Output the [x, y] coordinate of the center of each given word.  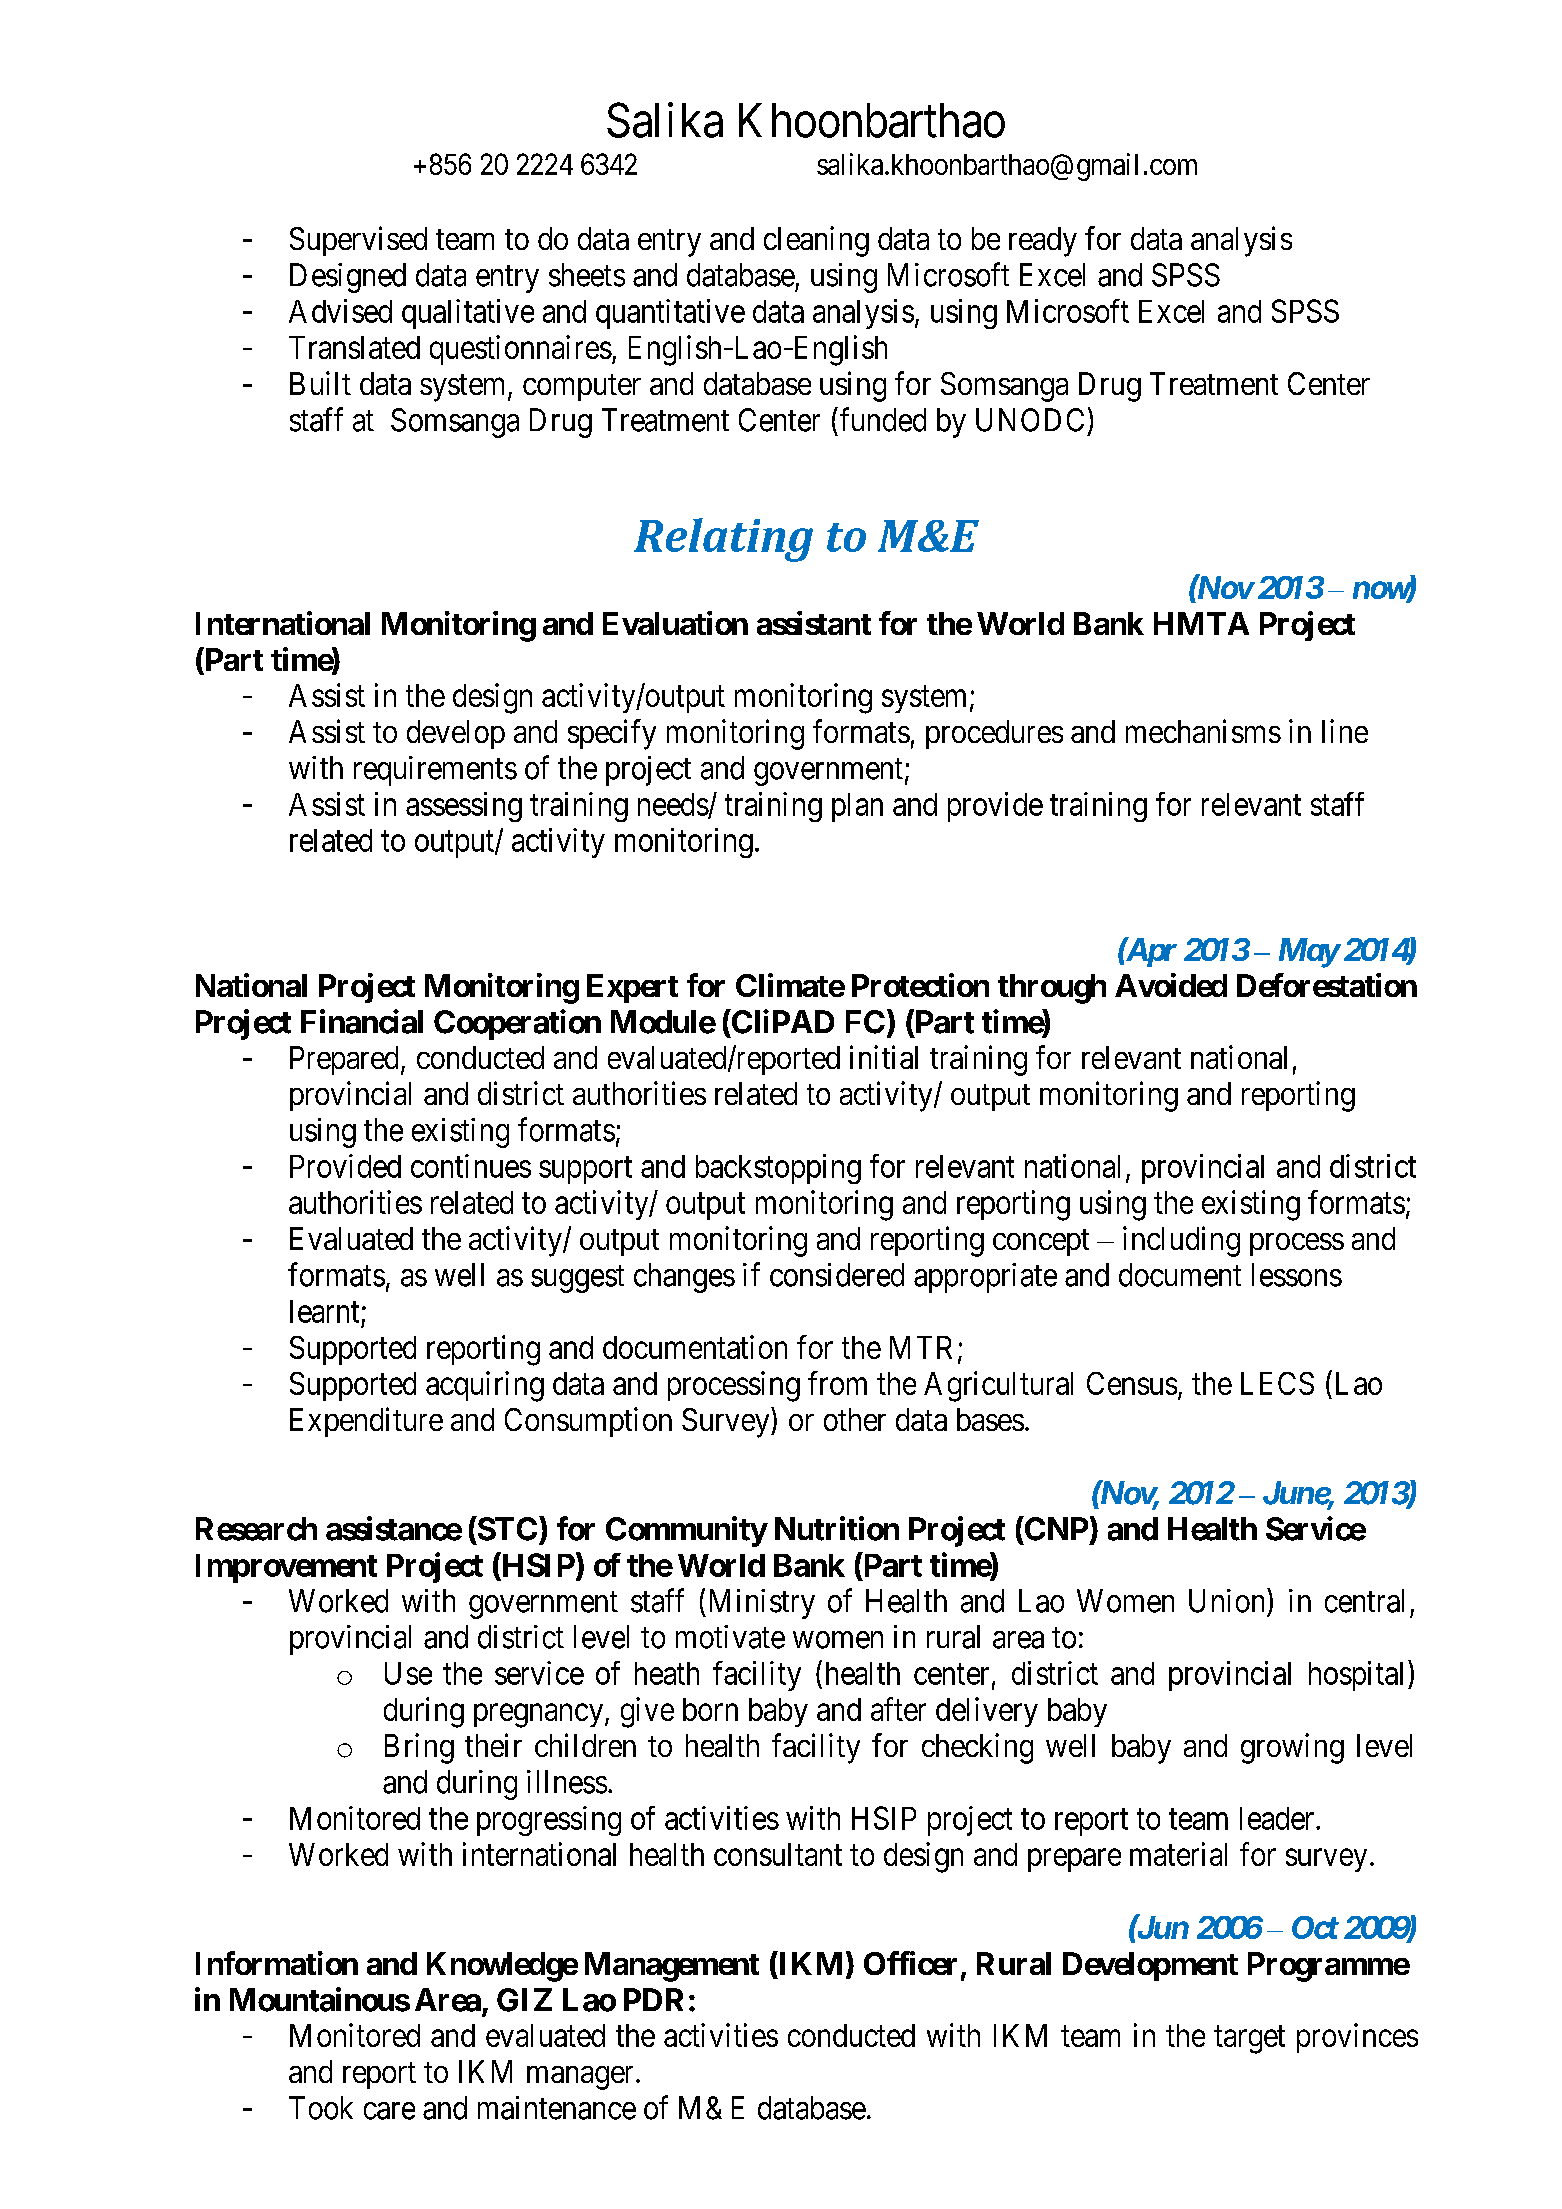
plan [857, 807]
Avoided [1171, 985]
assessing [464, 807]
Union [1228, 1600]
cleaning [816, 241]
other [855, 1419]
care [389, 2111]
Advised [340, 311]
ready [1043, 242]
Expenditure [366, 1422]
